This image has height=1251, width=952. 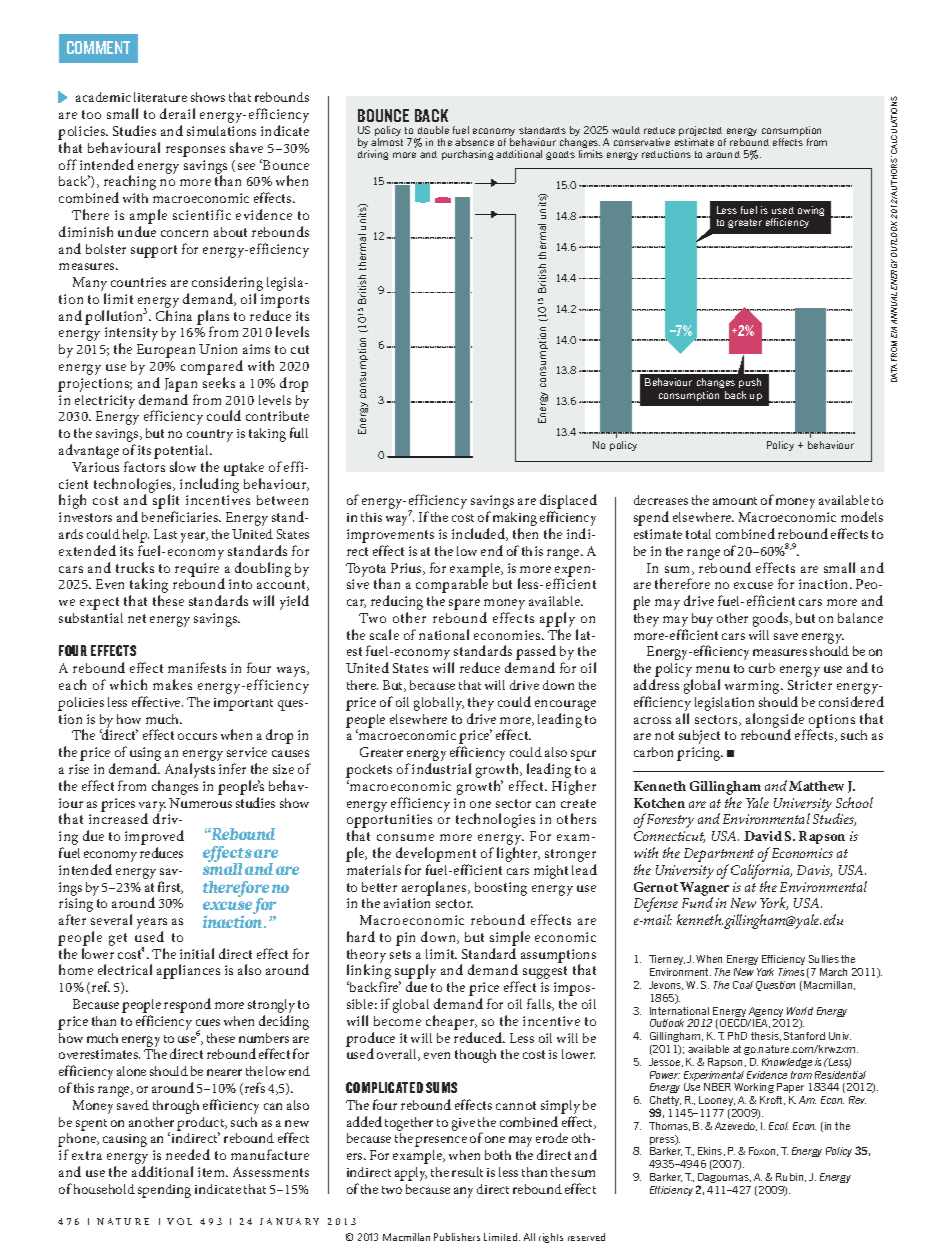 What do you see at coordinates (515, 520) in the image?
I see `making` at bounding box center [515, 520].
